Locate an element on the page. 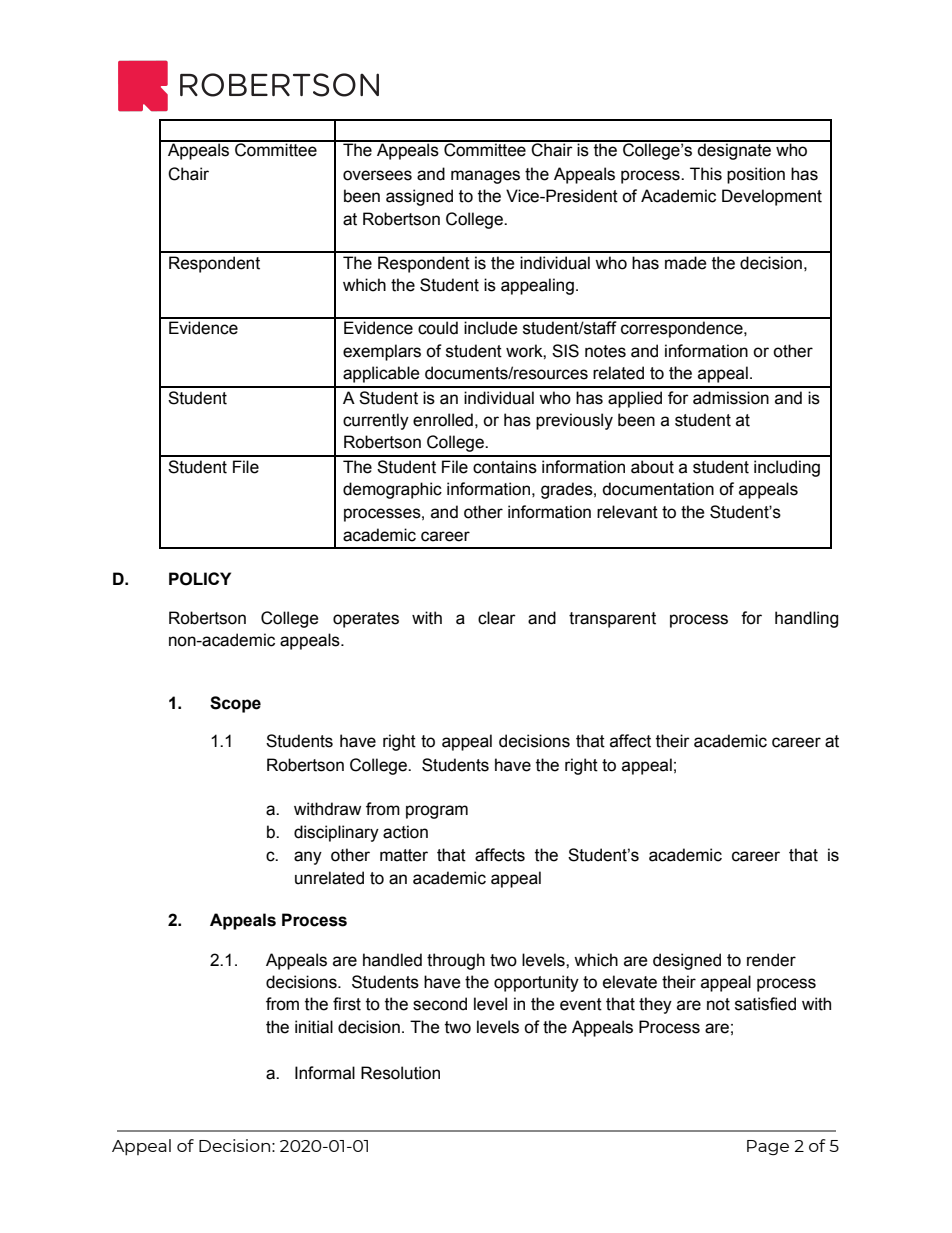 The height and width of the page is (1233, 952). currently is located at coordinates (376, 421).
